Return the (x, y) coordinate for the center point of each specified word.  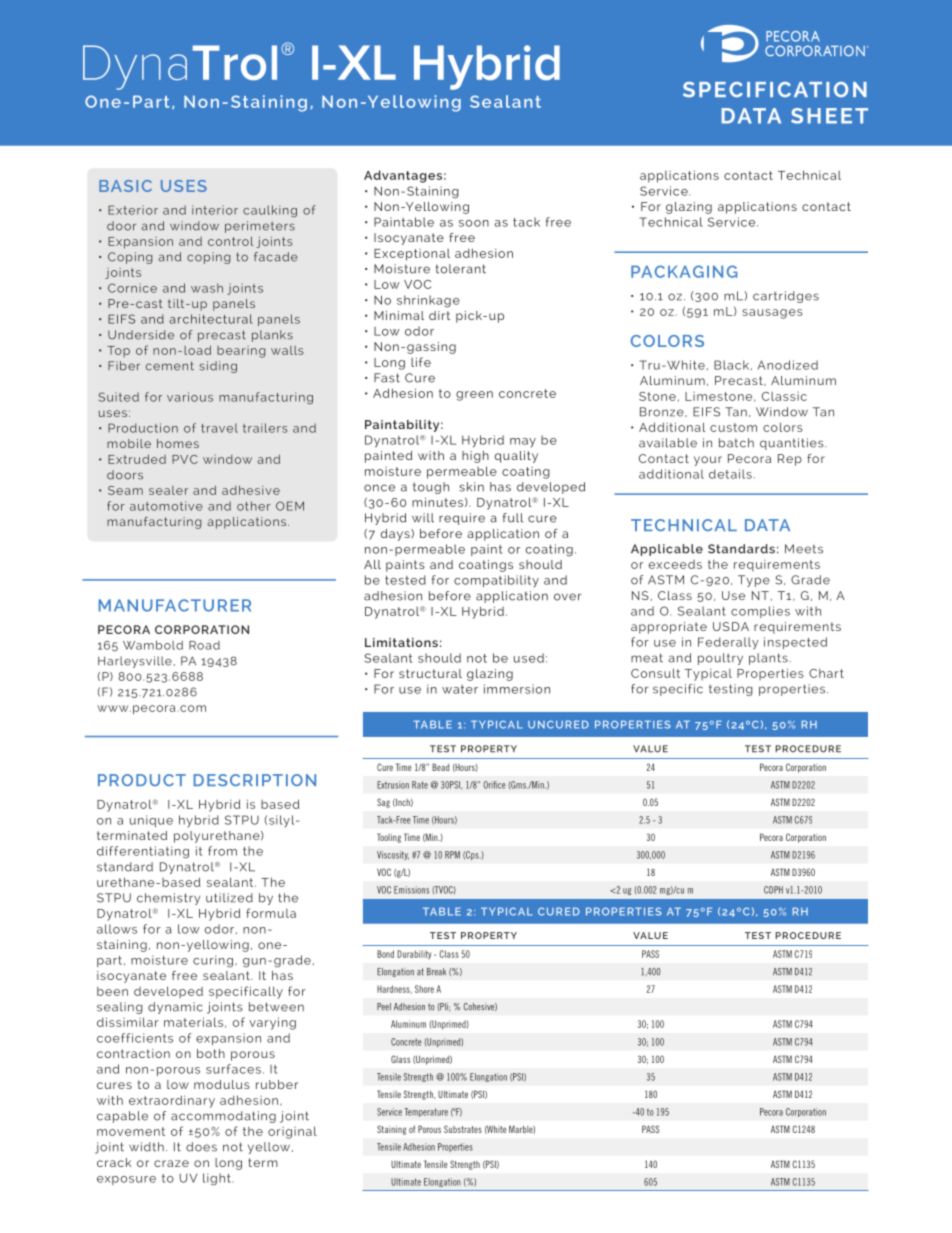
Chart (826, 673)
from (222, 851)
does (201, 1147)
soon (474, 223)
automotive (166, 506)
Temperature (426, 1112)
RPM (452, 855)
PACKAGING (684, 271)
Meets (804, 549)
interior (215, 210)
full (513, 518)
